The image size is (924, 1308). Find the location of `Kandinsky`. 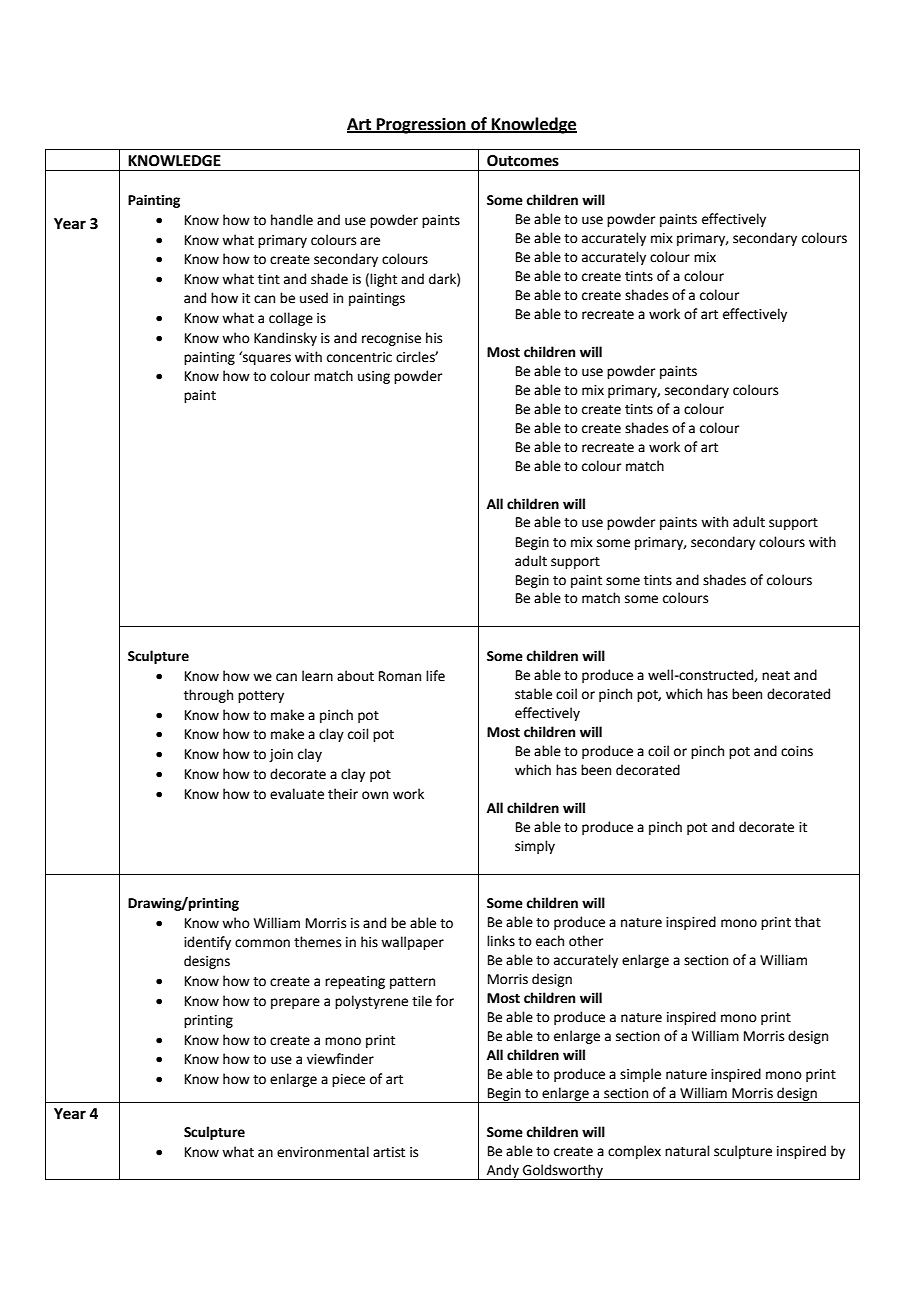

Kandinsky is located at coordinates (285, 339).
